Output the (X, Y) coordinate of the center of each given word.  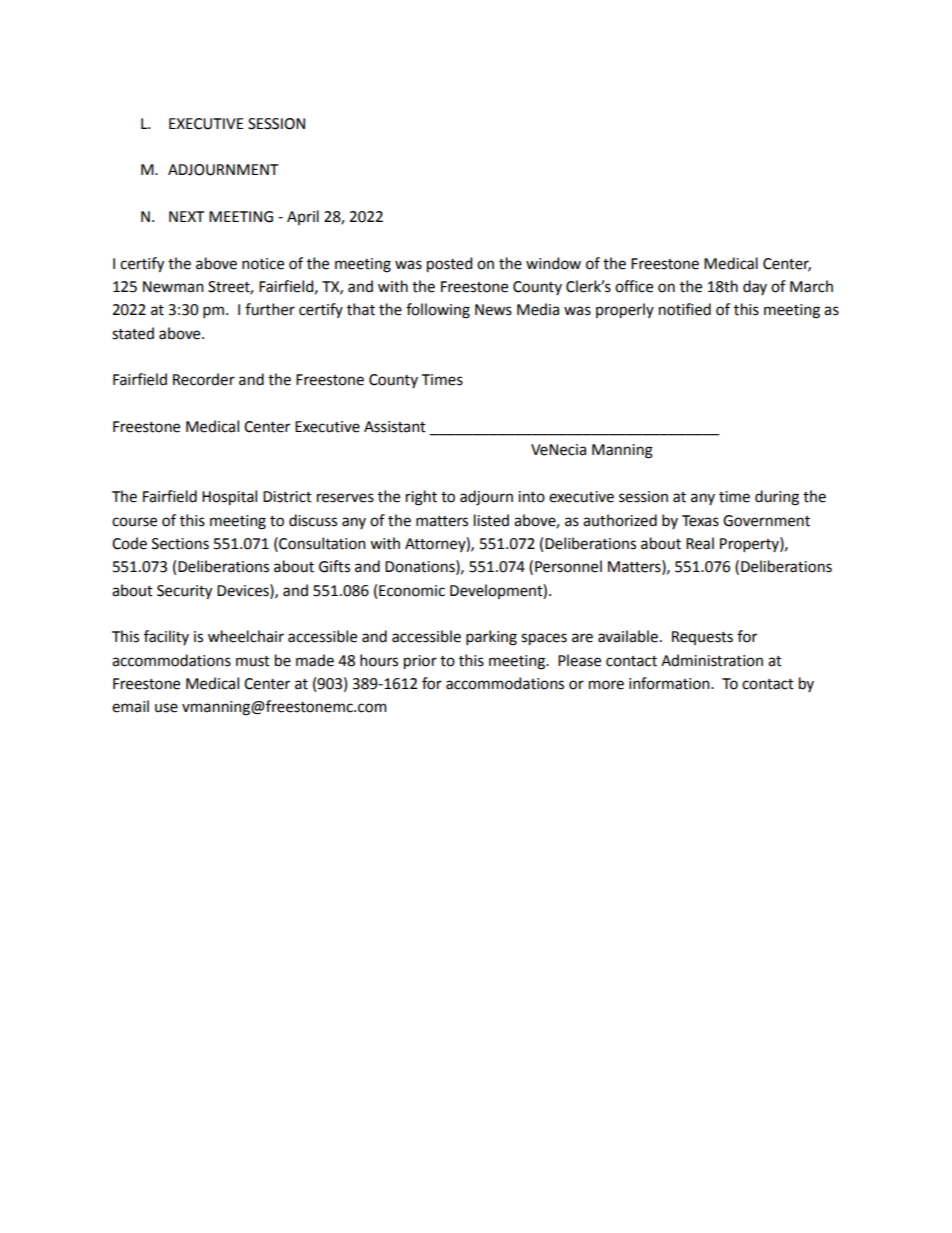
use (166, 708)
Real (700, 543)
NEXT (186, 216)
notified (685, 309)
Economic (412, 591)
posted (449, 265)
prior (420, 662)
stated (133, 333)
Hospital (229, 498)
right (421, 498)
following (438, 311)
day (755, 287)
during (777, 498)
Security (184, 592)
